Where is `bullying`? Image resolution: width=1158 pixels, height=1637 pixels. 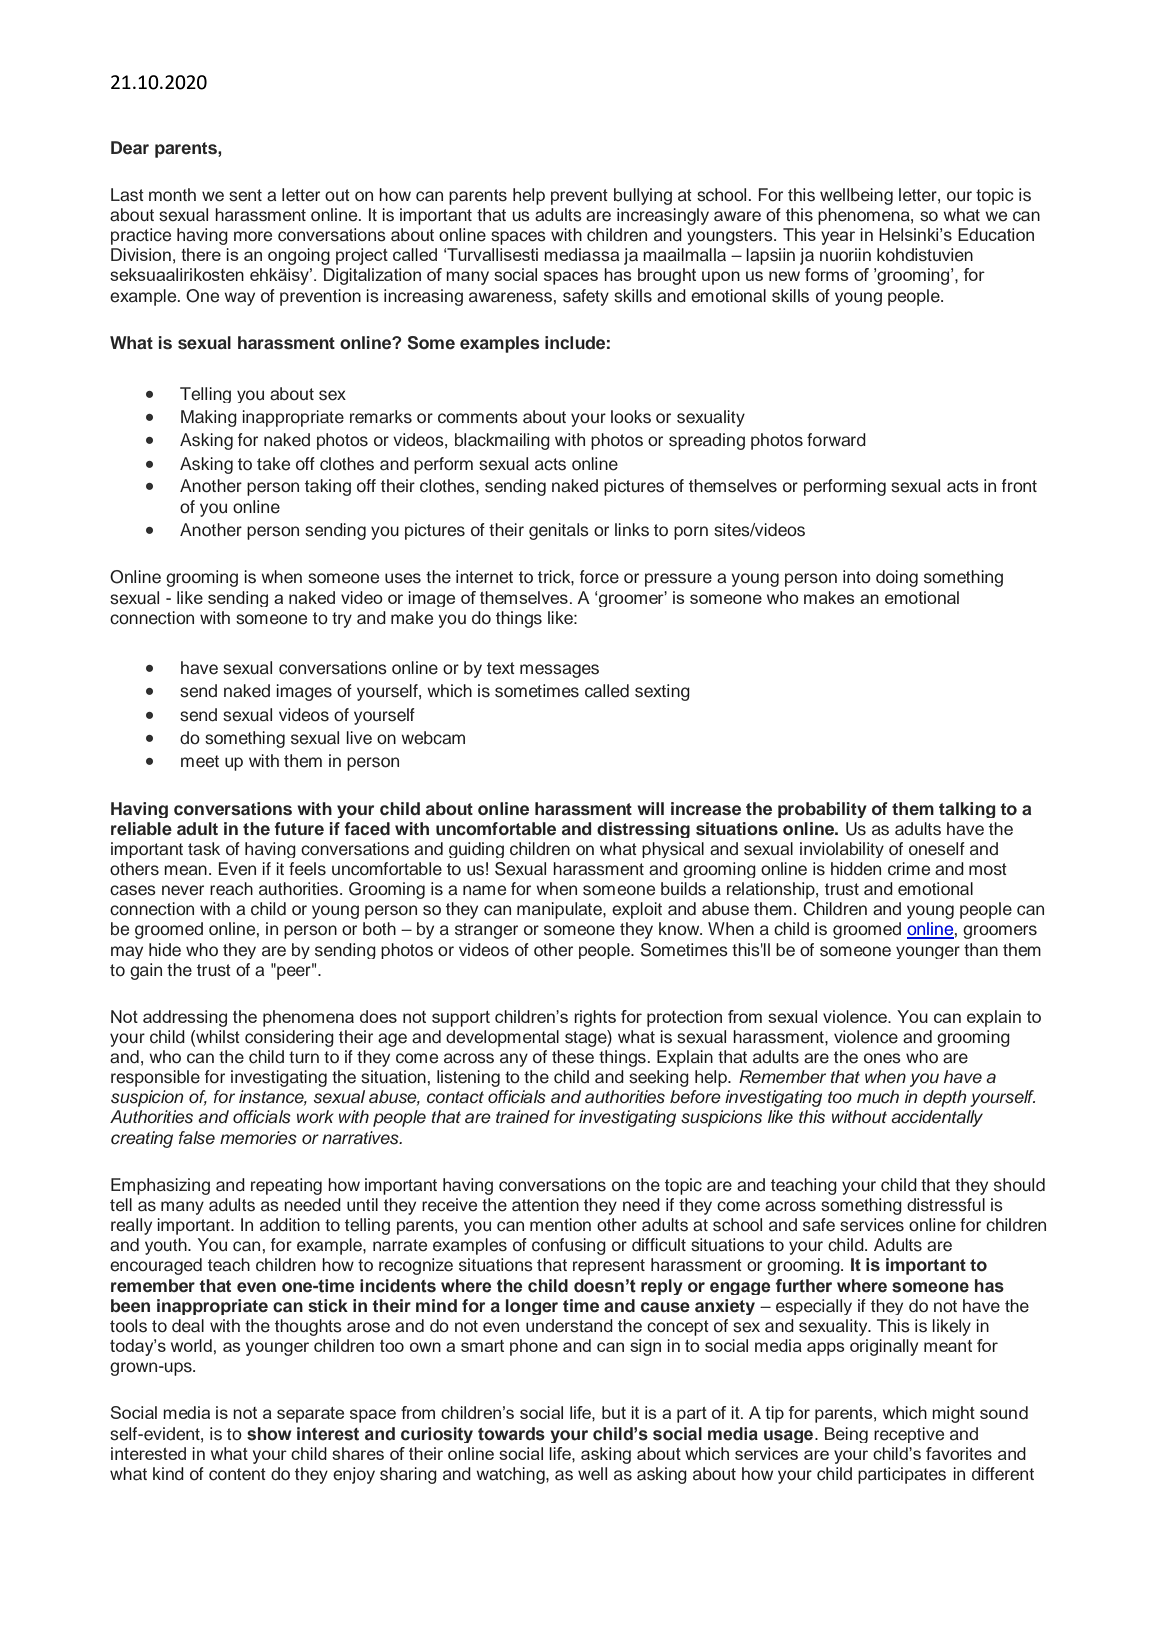 bullying is located at coordinates (643, 196).
